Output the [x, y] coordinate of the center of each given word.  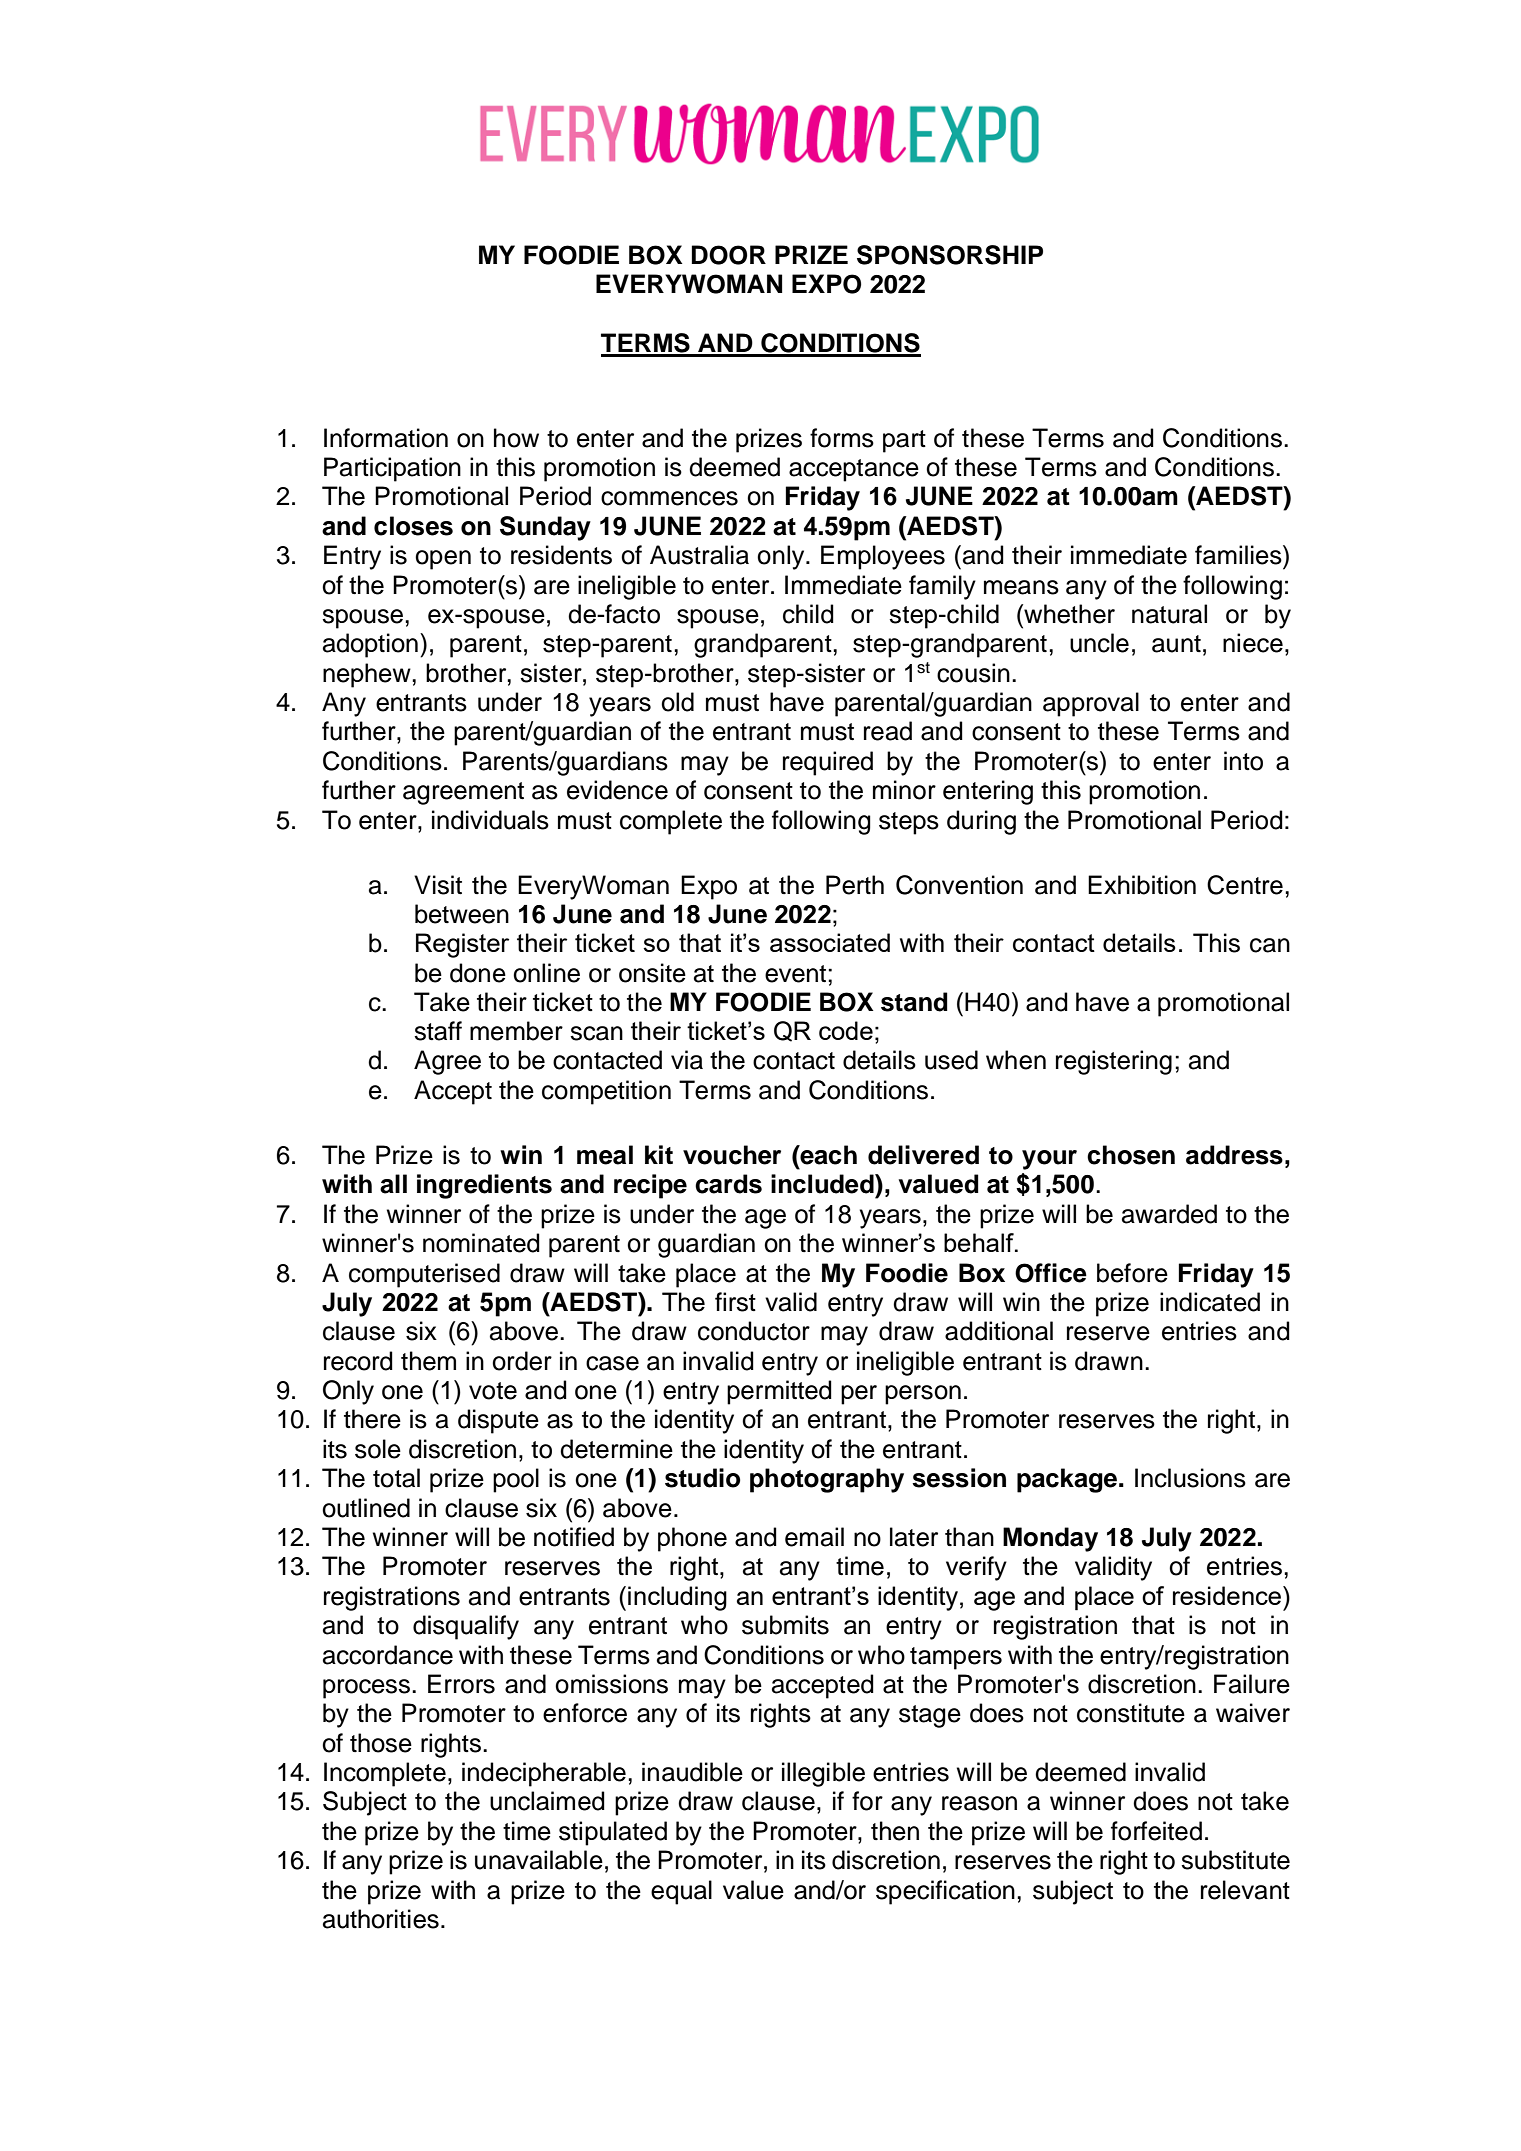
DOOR [729, 255]
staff [438, 1031]
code [846, 1030]
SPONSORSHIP [950, 255]
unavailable [539, 1860]
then [895, 1831]
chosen [1131, 1155]
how [516, 438]
